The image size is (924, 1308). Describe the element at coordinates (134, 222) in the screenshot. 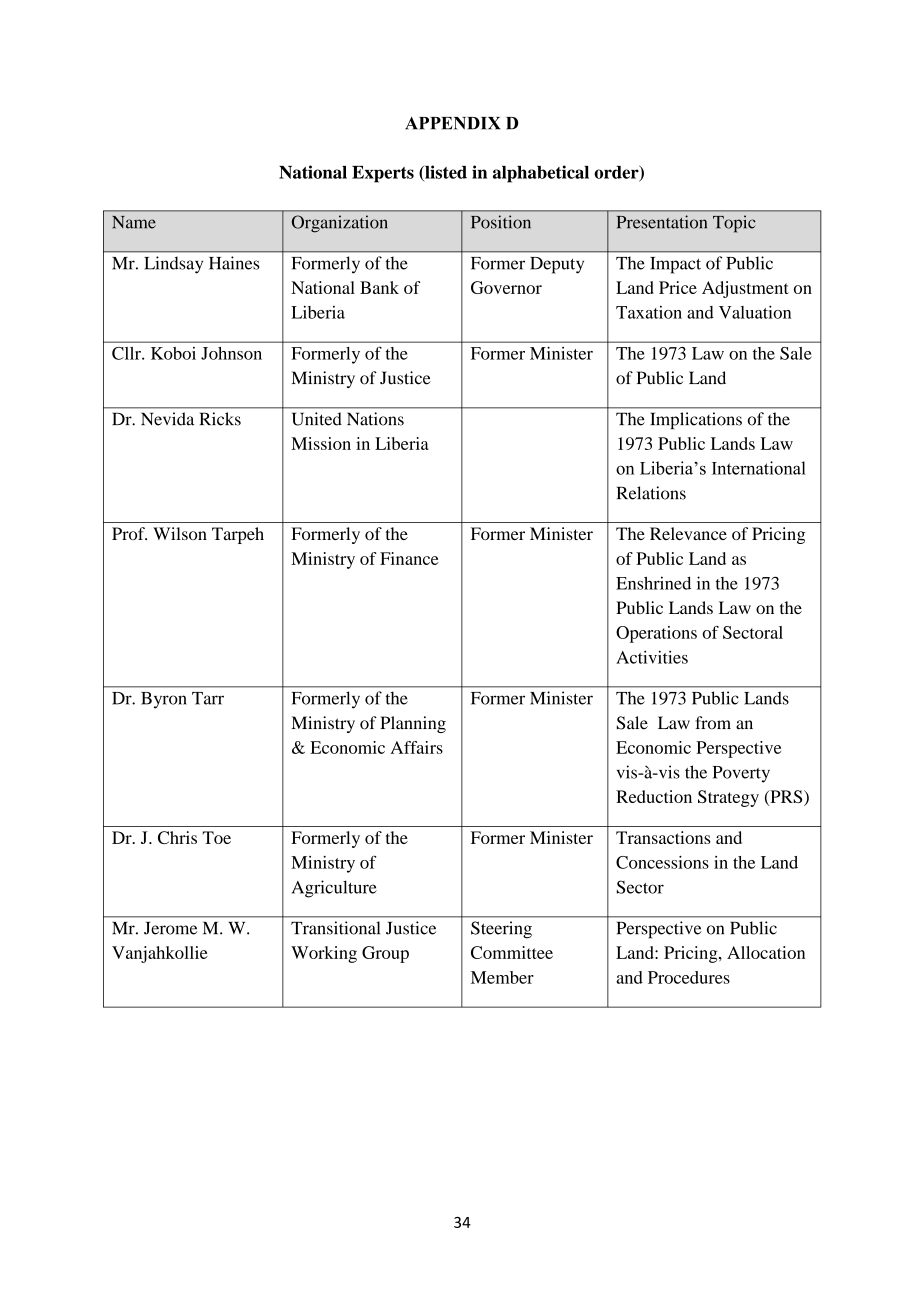

I see `Name` at that location.
